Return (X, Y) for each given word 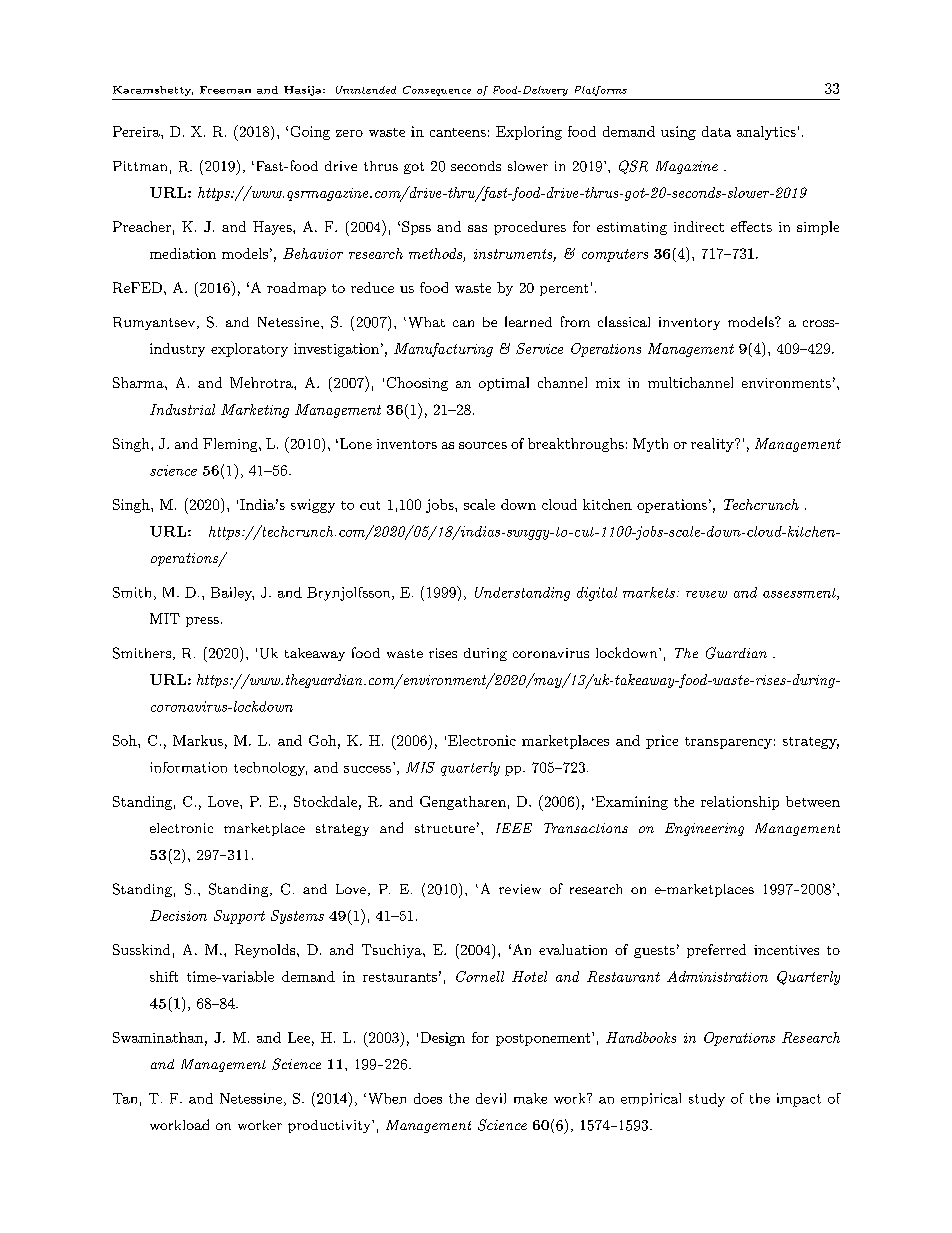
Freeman (225, 90)
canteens (458, 132)
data (716, 131)
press (202, 622)
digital (597, 594)
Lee (299, 1037)
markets (649, 592)
